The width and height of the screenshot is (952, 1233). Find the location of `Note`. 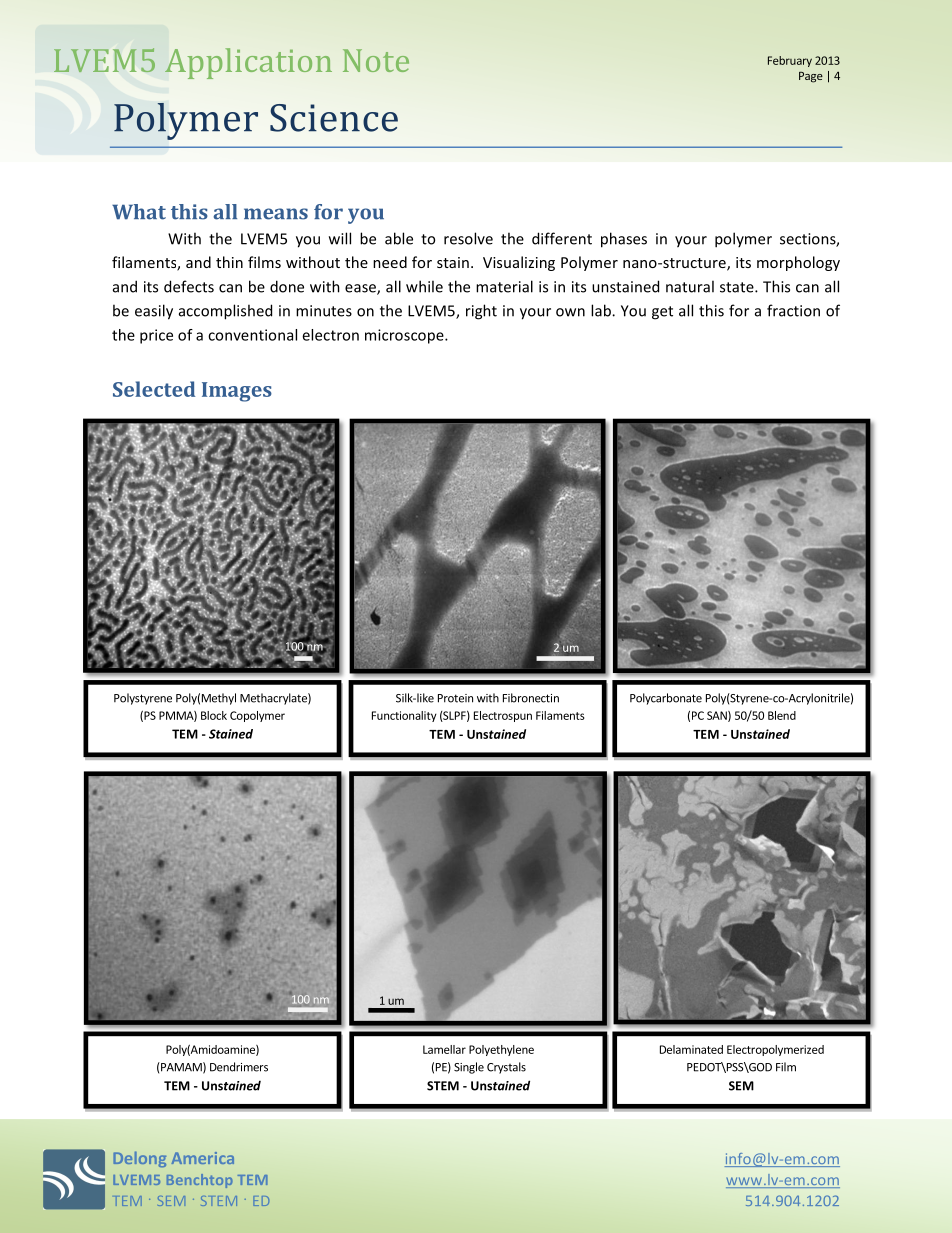

Note is located at coordinates (376, 60).
